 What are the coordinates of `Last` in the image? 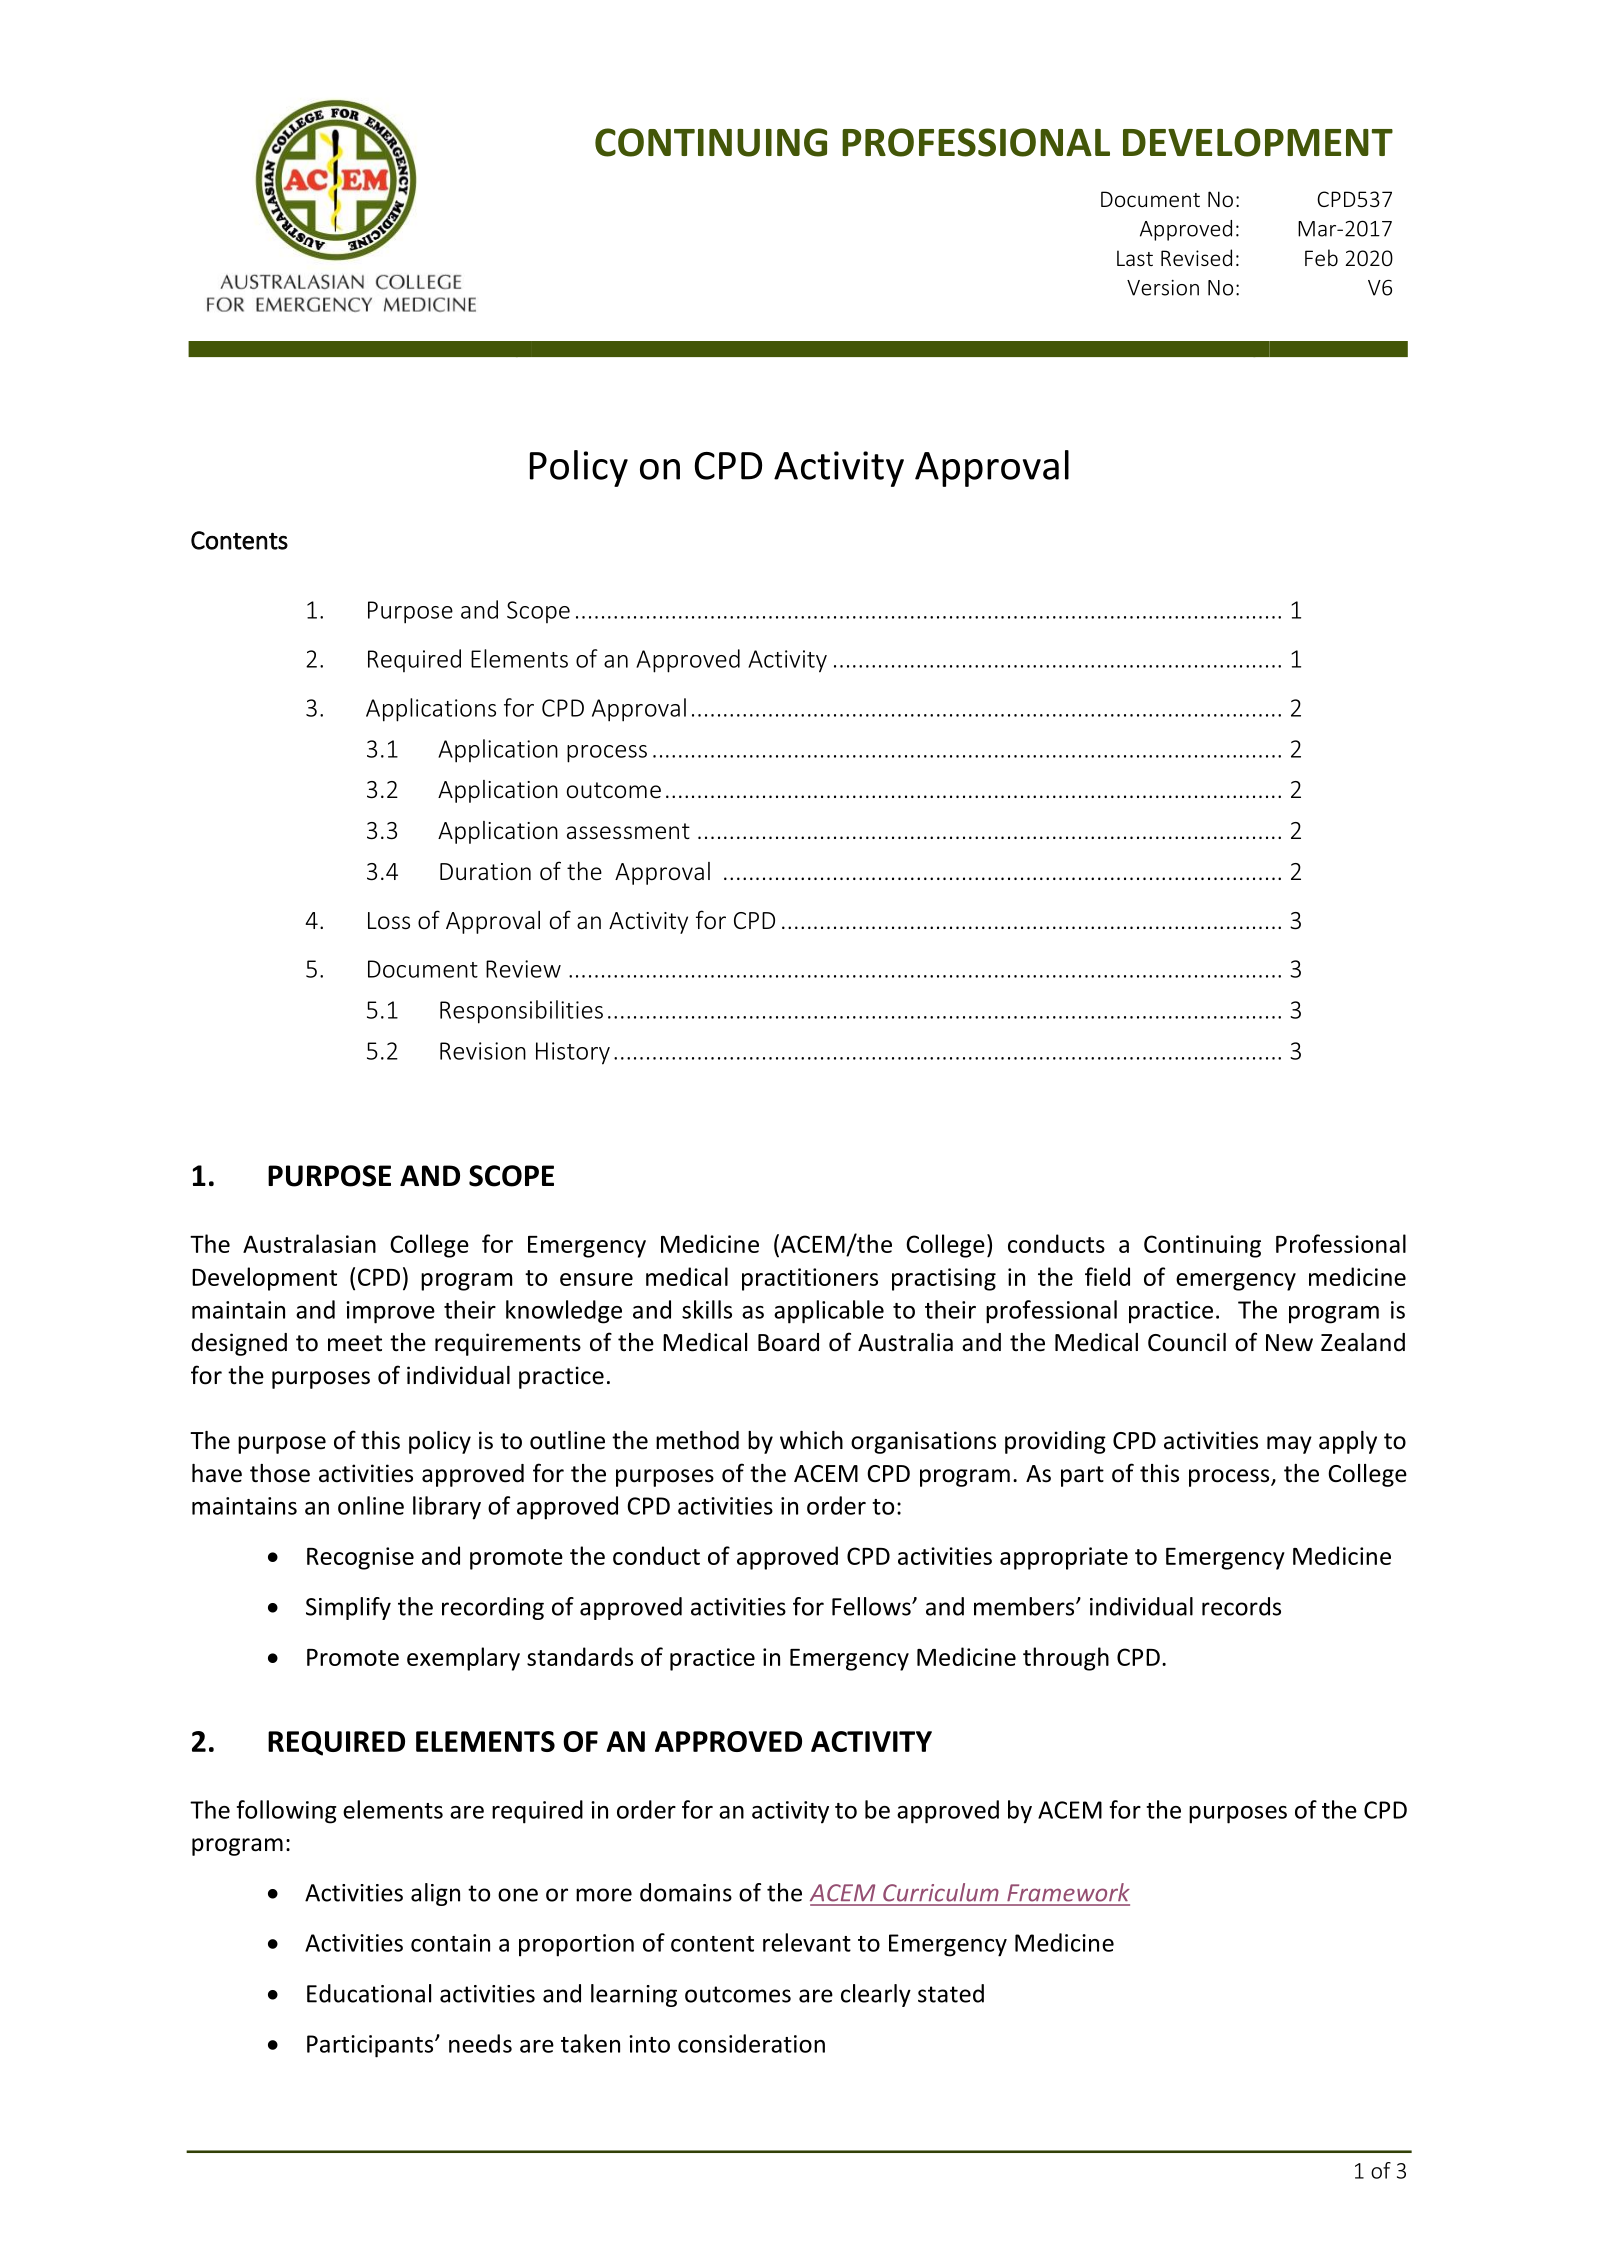 It's located at (1135, 258).
